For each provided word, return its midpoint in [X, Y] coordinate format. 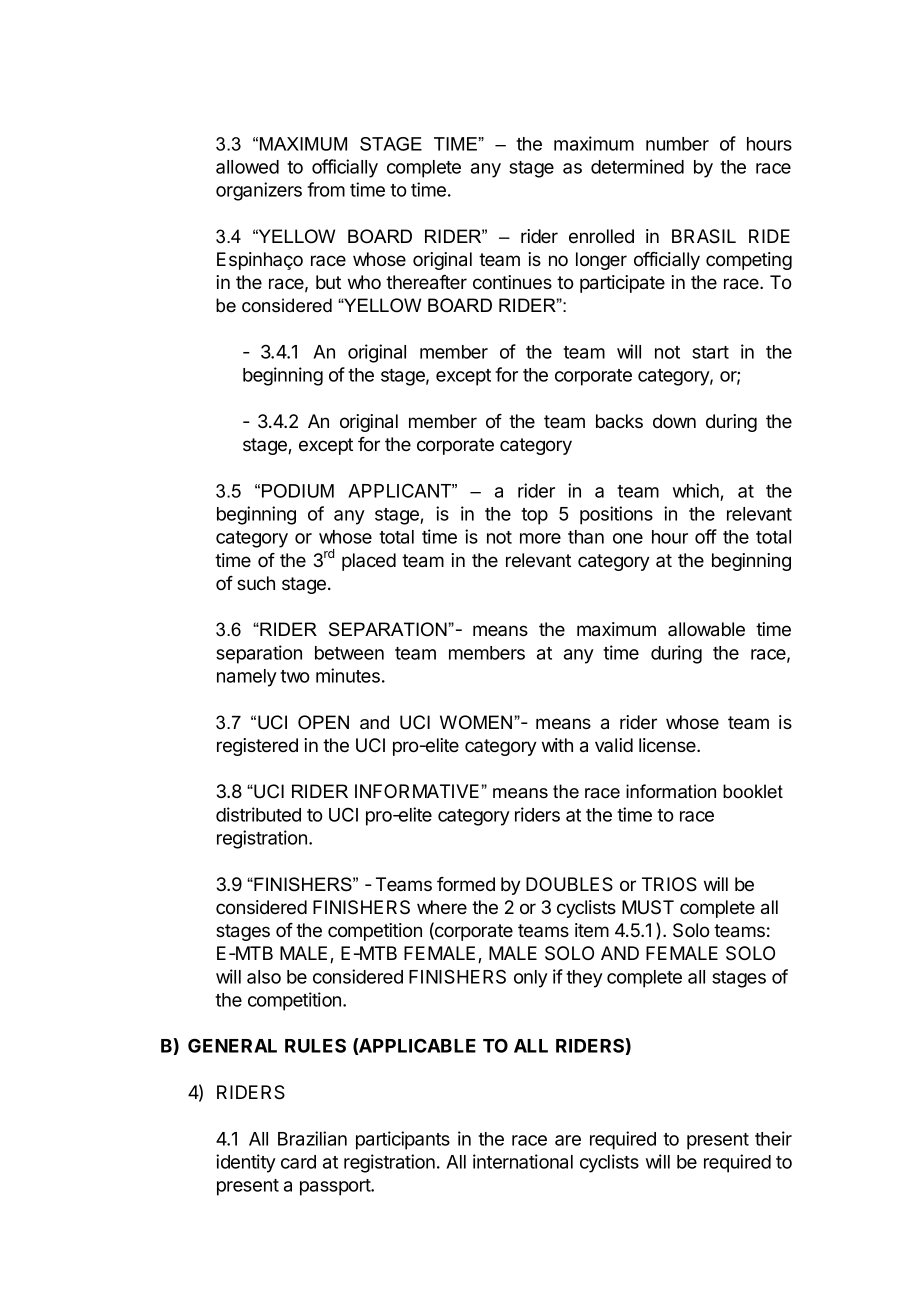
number [677, 144]
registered [257, 747]
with [557, 745]
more [540, 538]
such [256, 583]
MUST [648, 907]
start [710, 352]
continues [512, 282]
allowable [706, 629]
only [531, 979]
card [298, 1162]
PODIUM [298, 491]
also [264, 977]
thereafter [426, 282]
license [668, 745]
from [326, 189]
